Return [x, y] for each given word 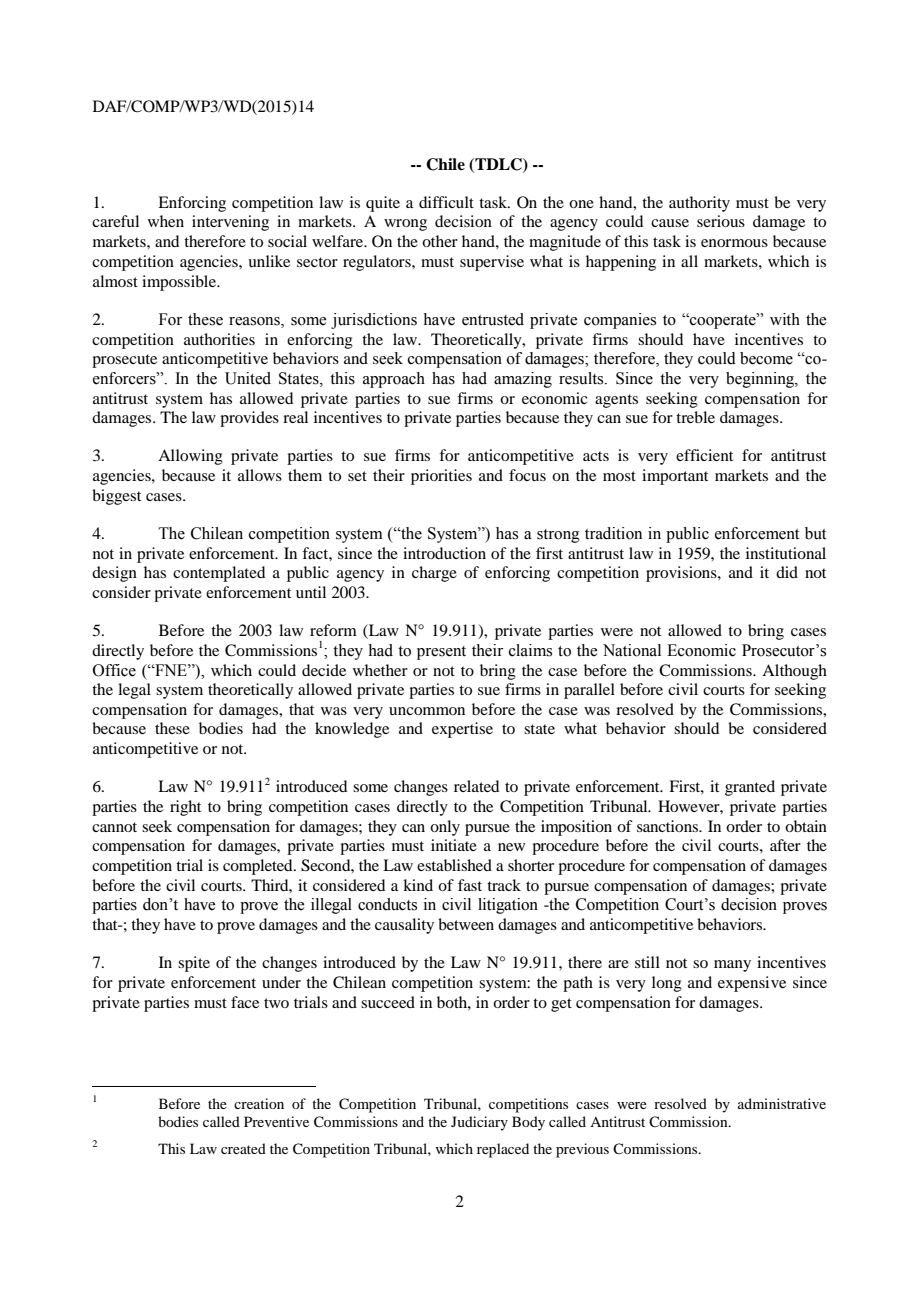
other [440, 241]
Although [794, 672]
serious [721, 221]
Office [114, 670]
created [243, 1148]
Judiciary [479, 1123]
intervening [230, 223]
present [441, 653]
